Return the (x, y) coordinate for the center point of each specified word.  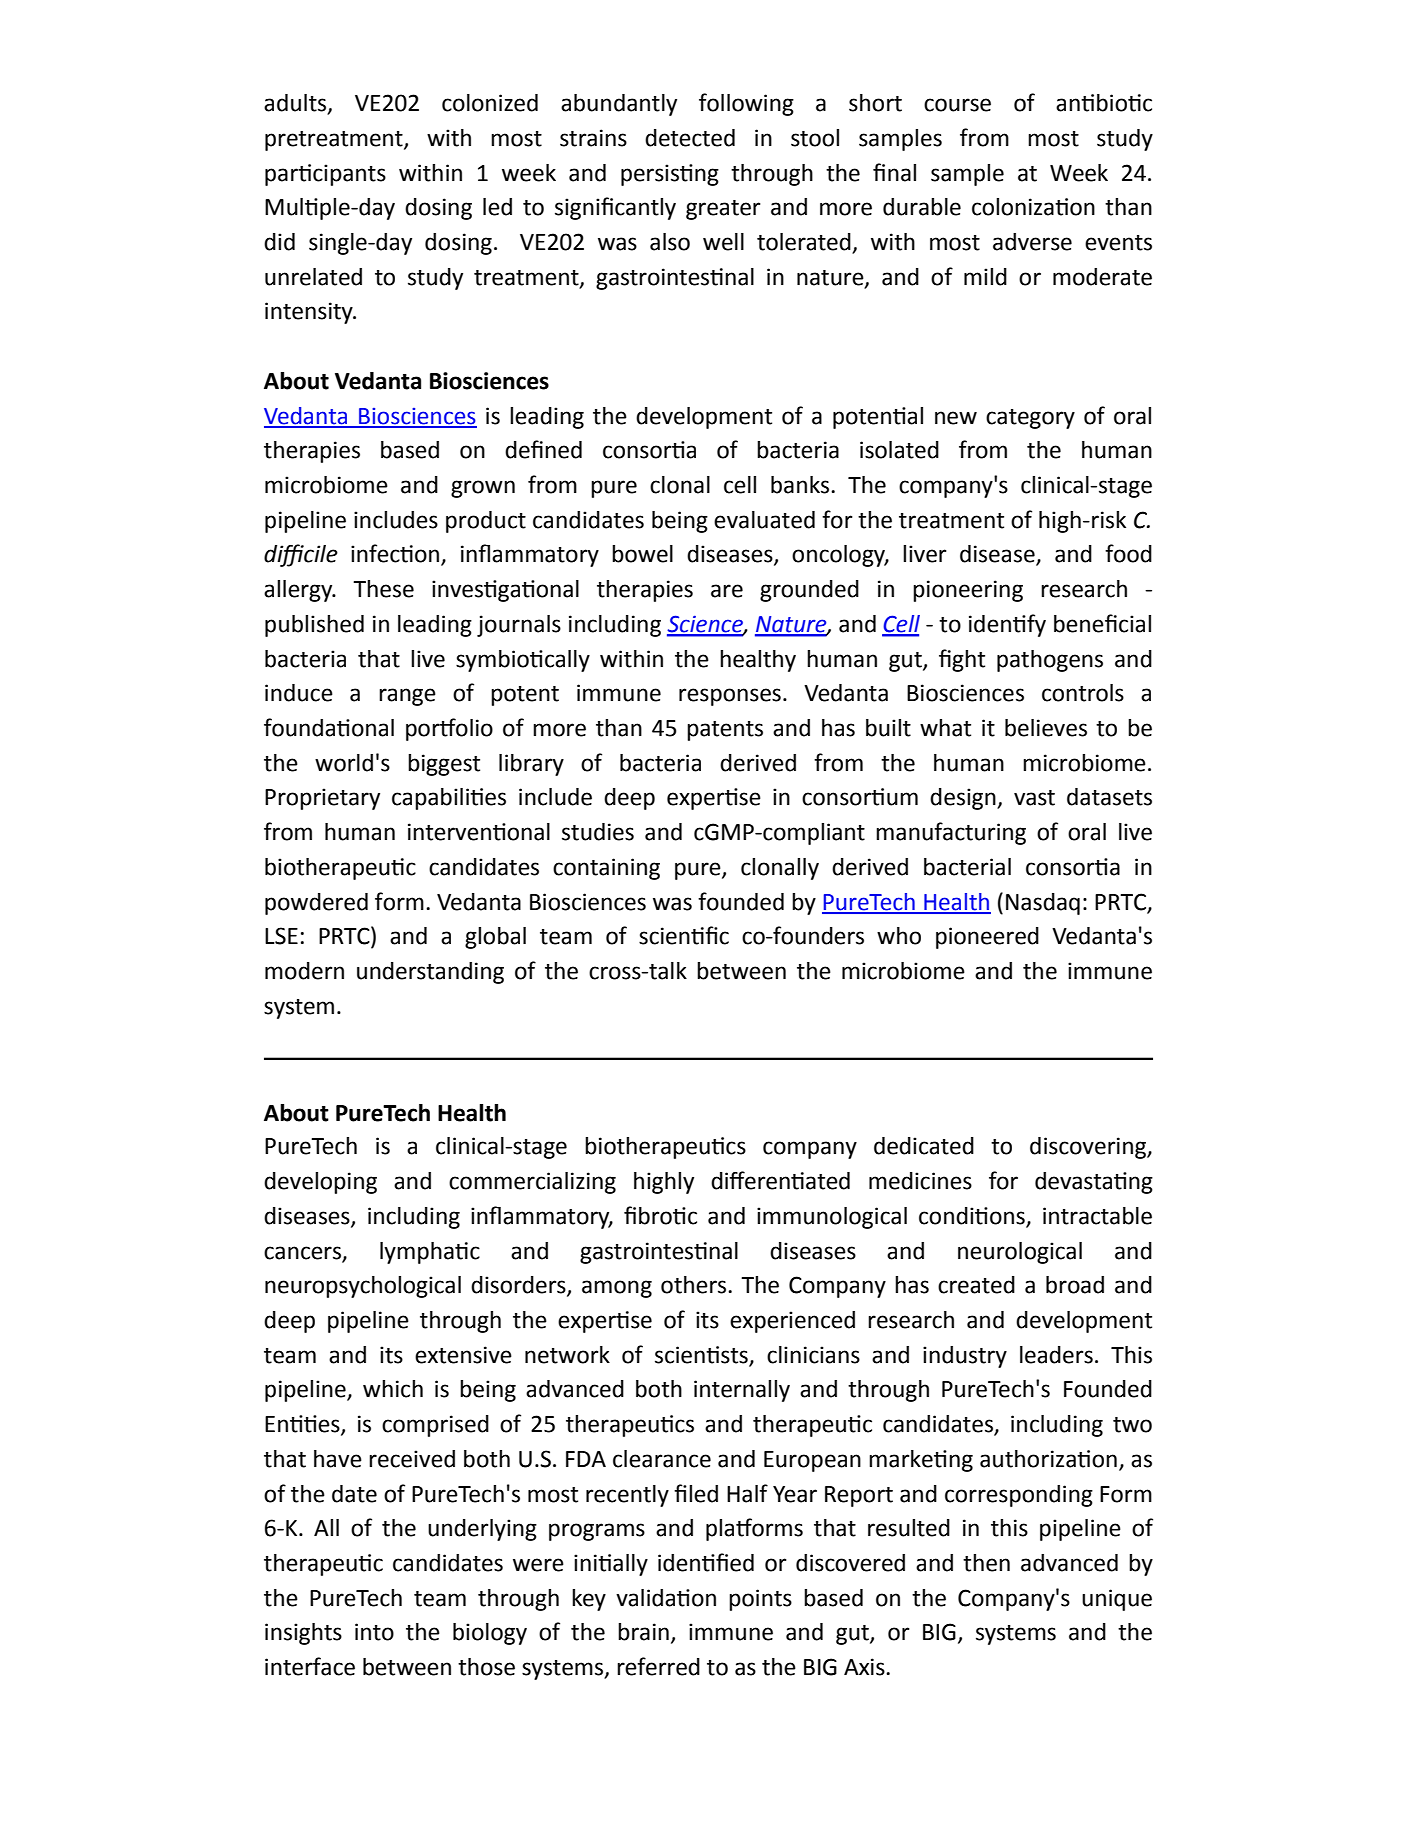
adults (296, 104)
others (695, 1285)
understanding (430, 973)
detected (690, 138)
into (374, 1632)
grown (483, 489)
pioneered (987, 938)
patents (725, 731)
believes (1046, 728)
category (1030, 419)
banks (801, 485)
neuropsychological (363, 1287)
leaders (1056, 1355)
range (407, 697)
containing (606, 869)
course (957, 105)
